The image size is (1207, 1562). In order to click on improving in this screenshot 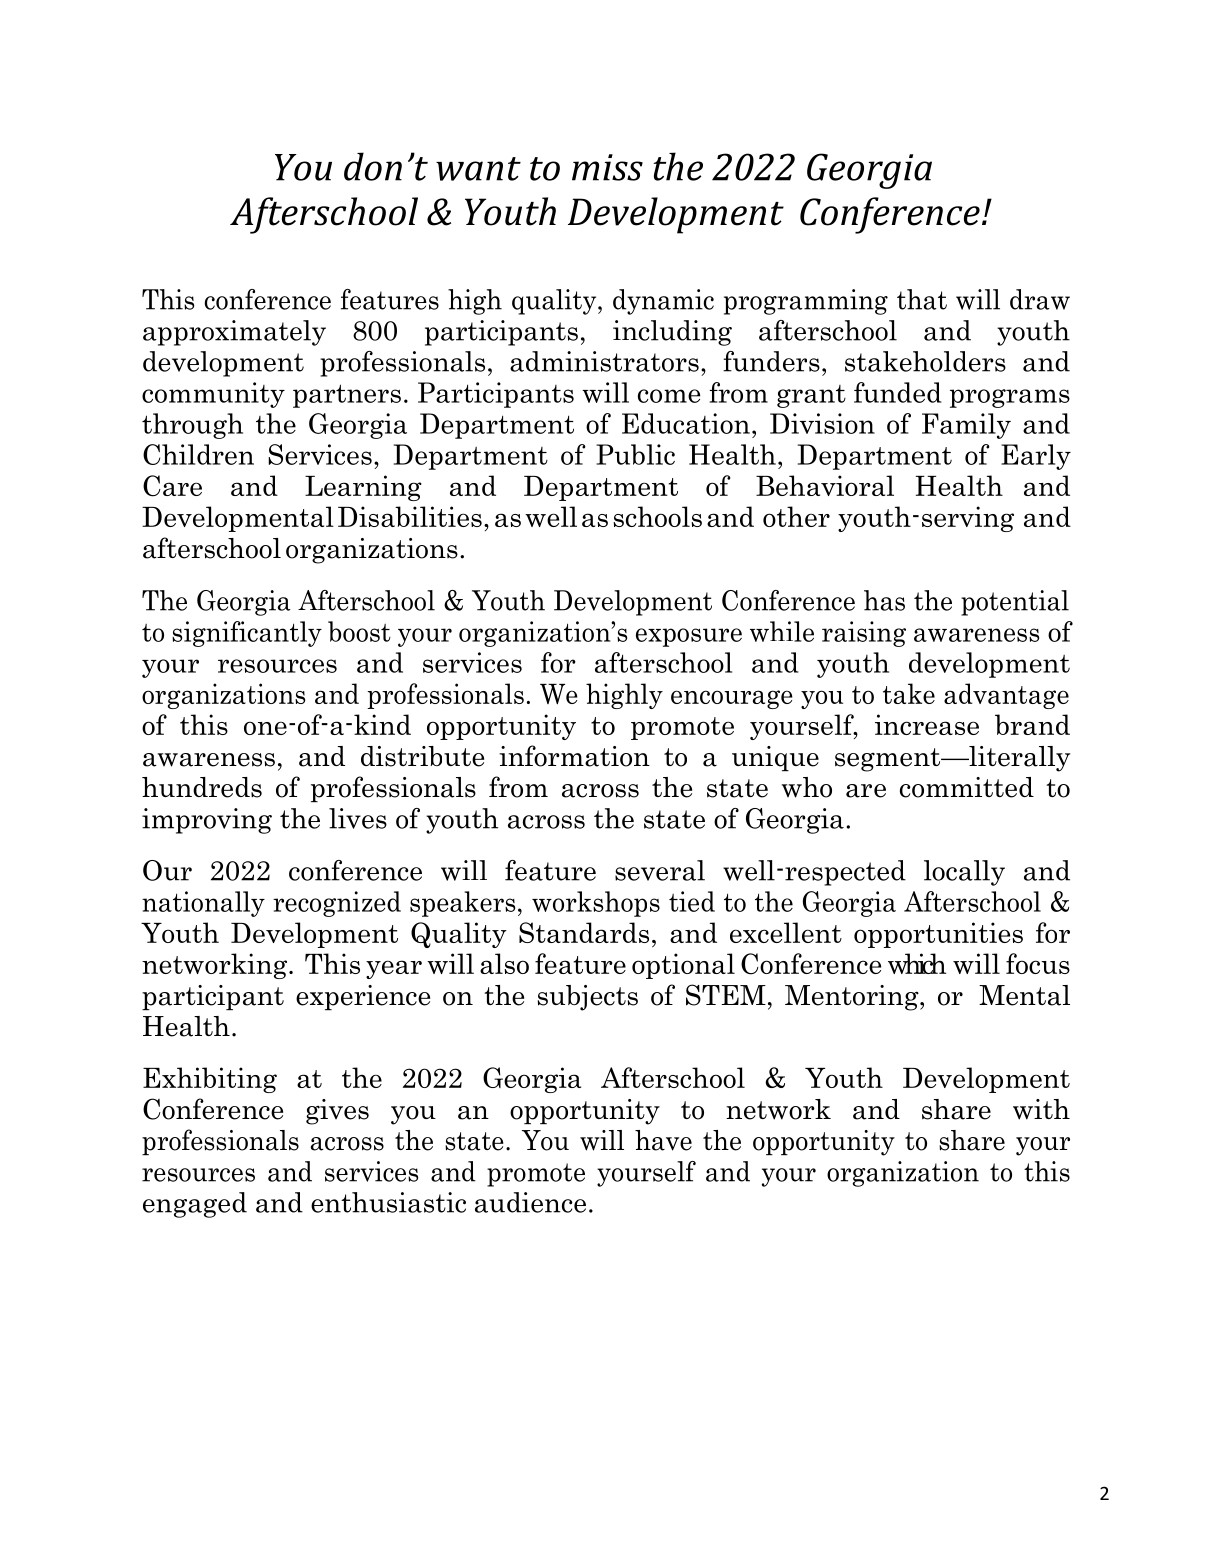, I will do `click(207, 821)`.
